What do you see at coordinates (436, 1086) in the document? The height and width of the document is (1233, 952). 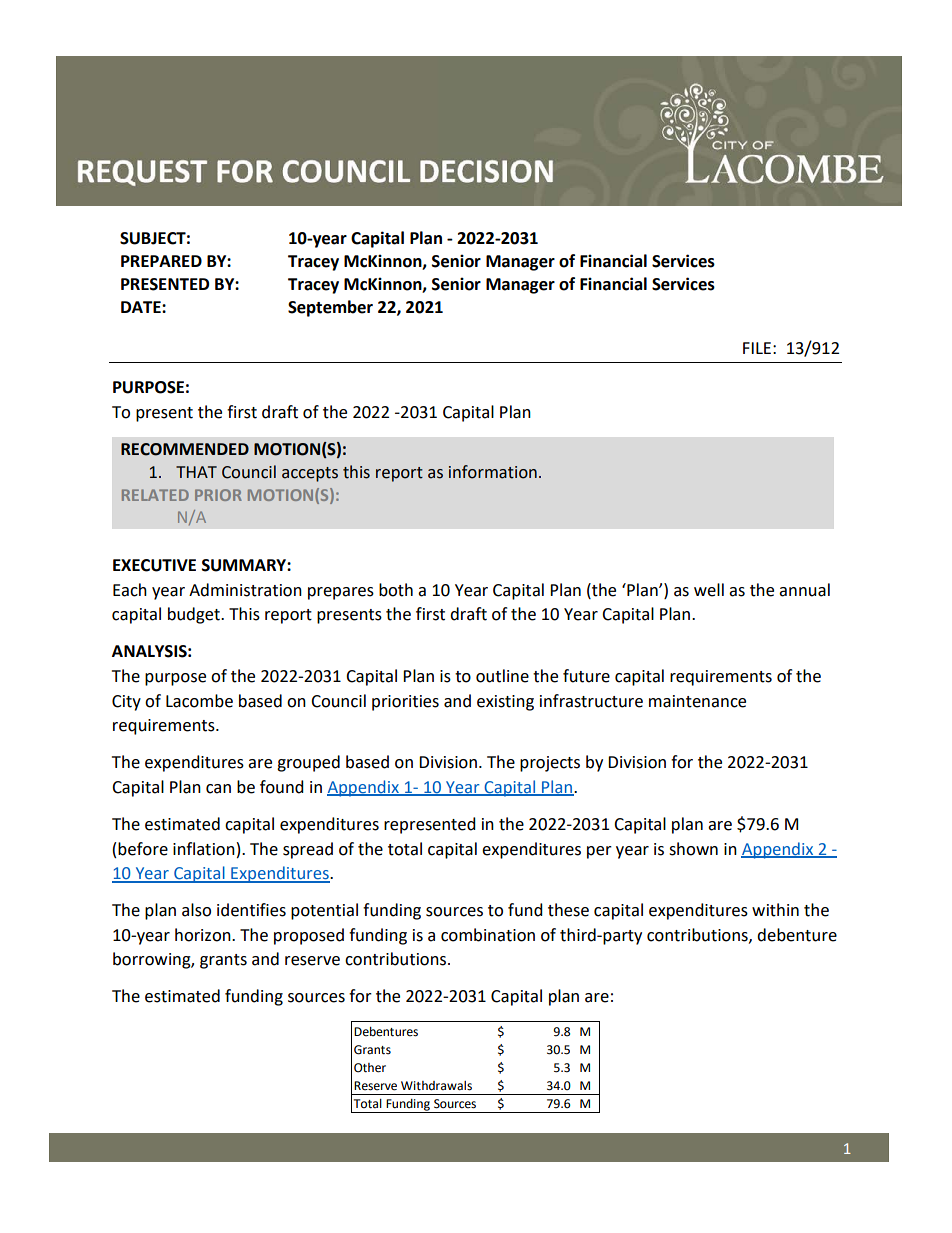 I see `Withdrawals` at bounding box center [436, 1086].
